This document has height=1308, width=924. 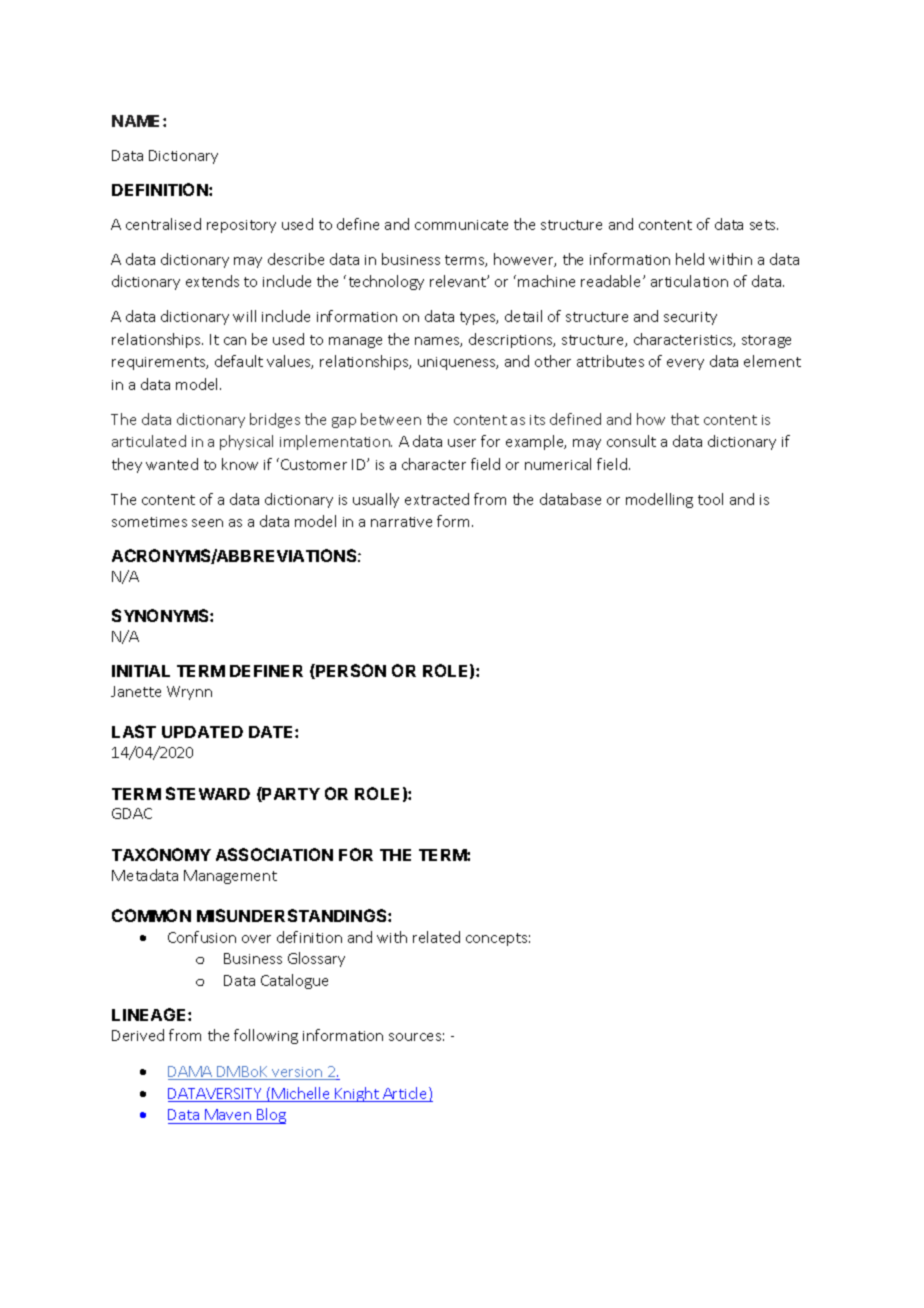 What do you see at coordinates (690, 259) in the document?
I see `held` at bounding box center [690, 259].
